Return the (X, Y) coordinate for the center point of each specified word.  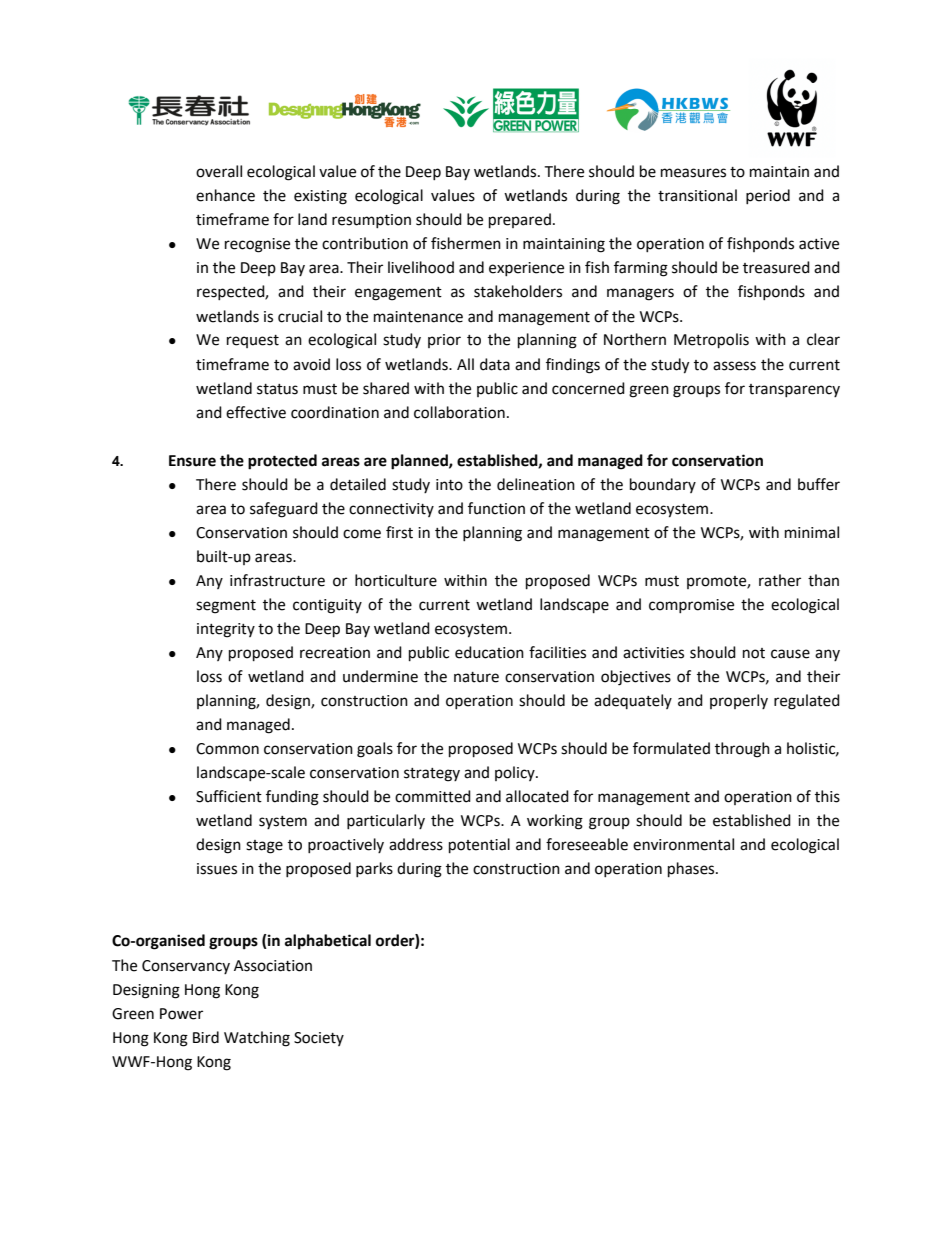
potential (479, 846)
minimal (812, 532)
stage (264, 847)
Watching (257, 1039)
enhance (225, 195)
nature (476, 677)
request (253, 341)
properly (739, 701)
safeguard (284, 510)
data (495, 364)
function (496, 508)
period (768, 196)
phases (692, 870)
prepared (520, 221)
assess (734, 366)
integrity (226, 630)
